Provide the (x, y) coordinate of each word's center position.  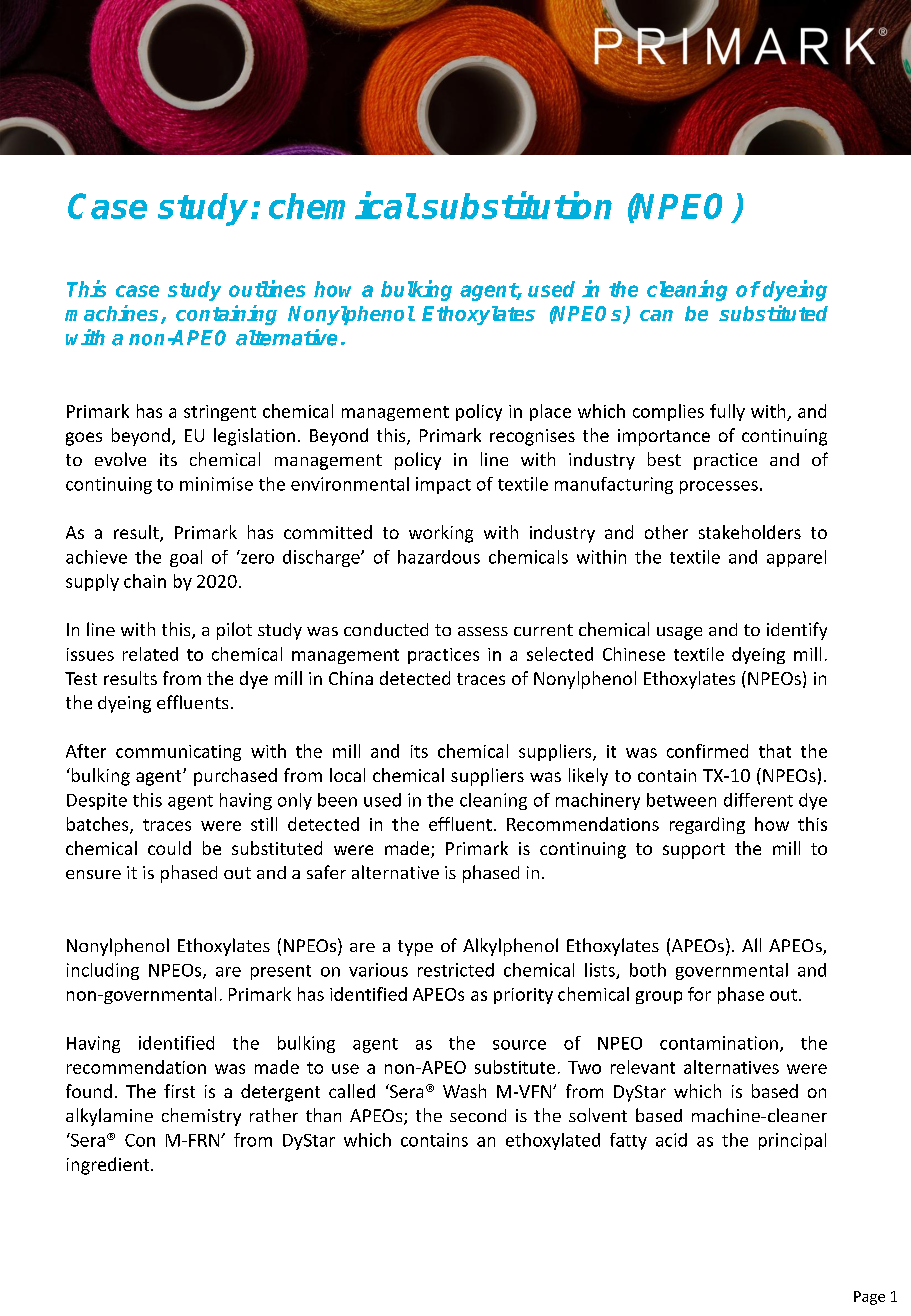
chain (145, 581)
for (699, 994)
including (103, 971)
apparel (796, 558)
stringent (220, 413)
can (656, 315)
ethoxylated (553, 1141)
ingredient (109, 1166)
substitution (517, 205)
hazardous (439, 557)
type (415, 948)
